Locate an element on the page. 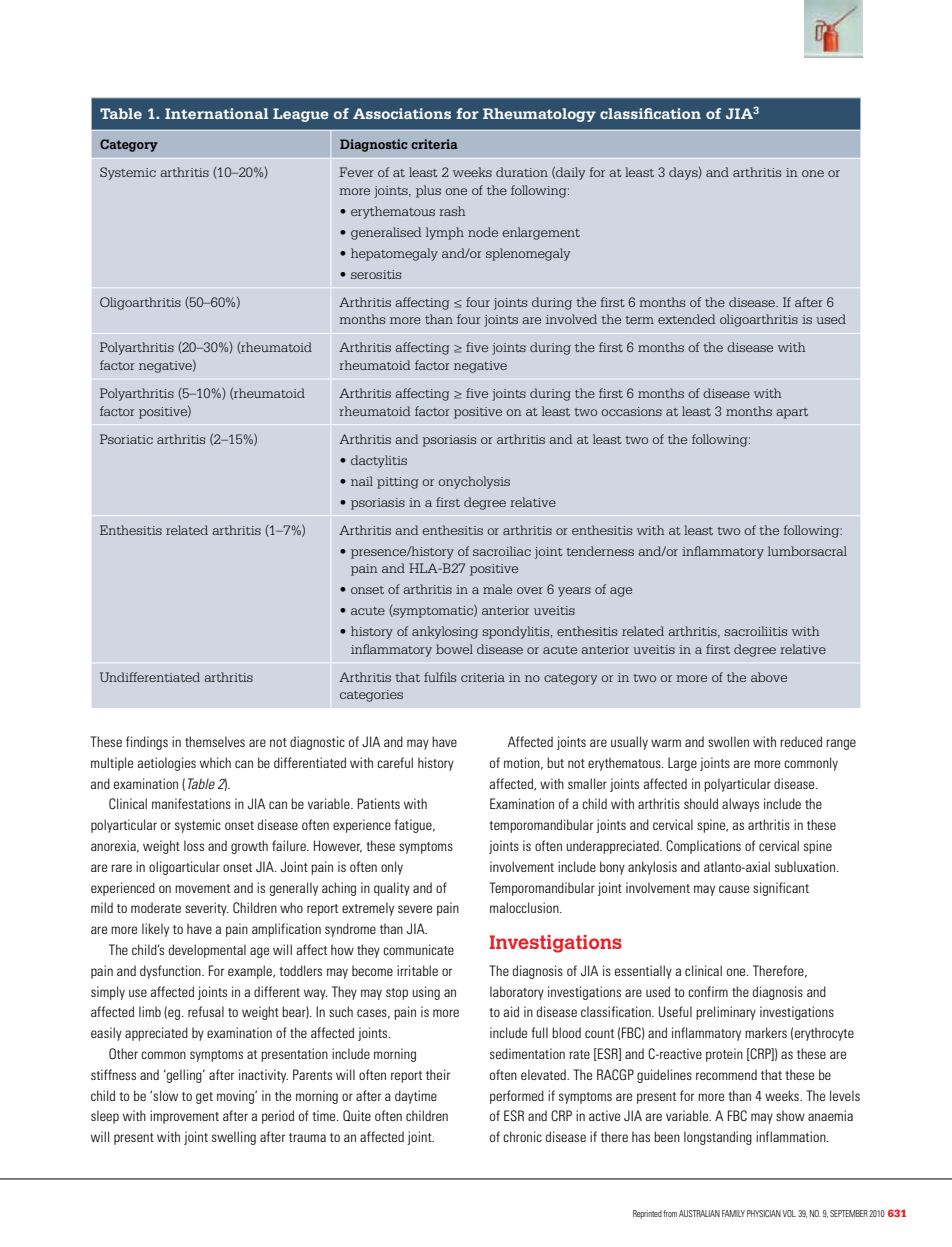 The image size is (952, 1247). malocclusion is located at coordinates (525, 907).
